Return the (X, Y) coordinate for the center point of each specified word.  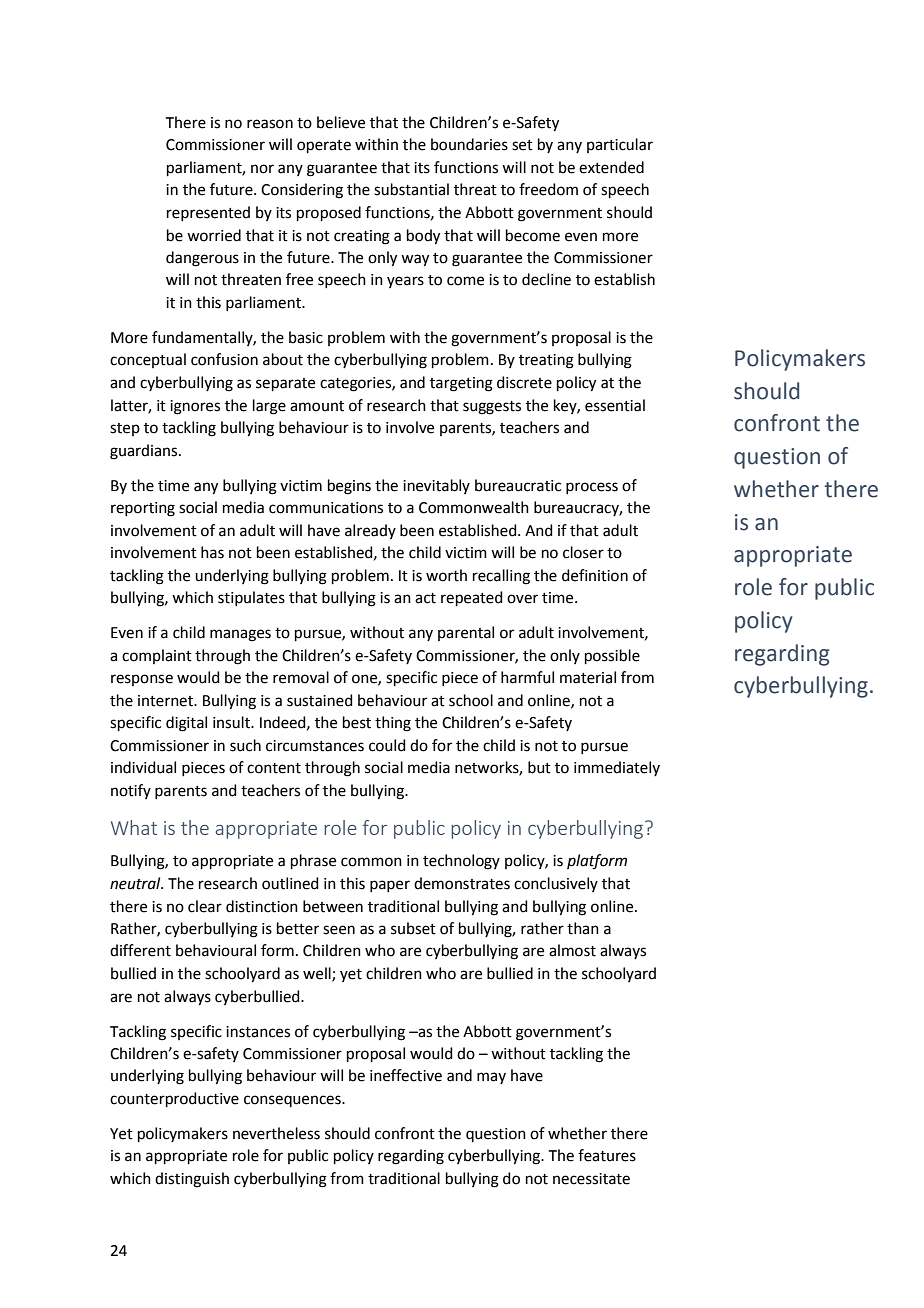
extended (611, 167)
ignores (195, 407)
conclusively (556, 884)
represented (208, 213)
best (357, 722)
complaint (157, 656)
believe (341, 122)
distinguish (192, 1180)
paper (390, 886)
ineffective (406, 1075)
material (588, 677)
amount (317, 406)
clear (205, 906)
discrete (524, 382)
